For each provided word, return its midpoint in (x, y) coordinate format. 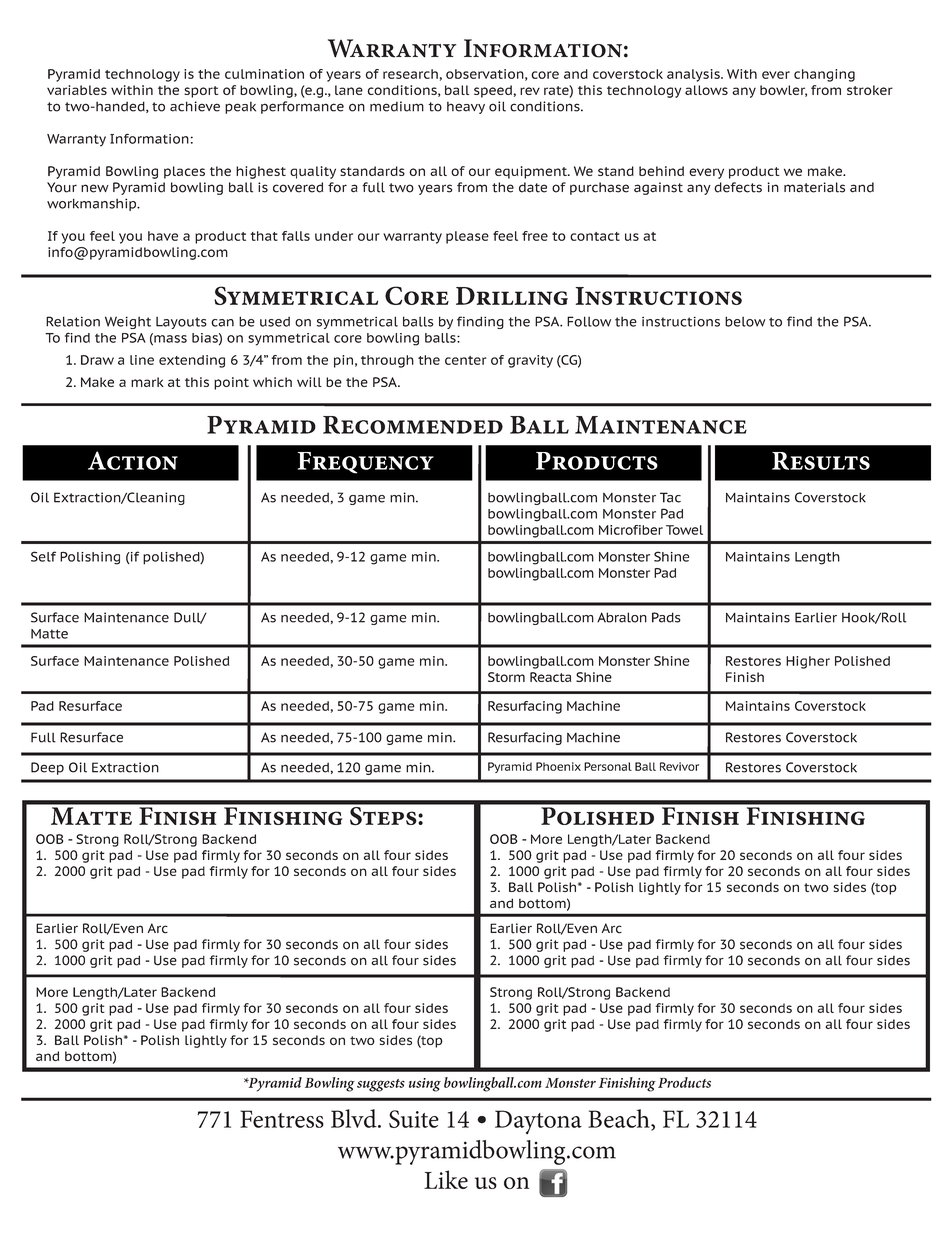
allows (706, 90)
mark (147, 382)
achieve (195, 106)
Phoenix (558, 766)
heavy (466, 108)
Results (821, 461)
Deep (47, 768)
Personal (608, 766)
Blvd (355, 1118)
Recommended (413, 425)
